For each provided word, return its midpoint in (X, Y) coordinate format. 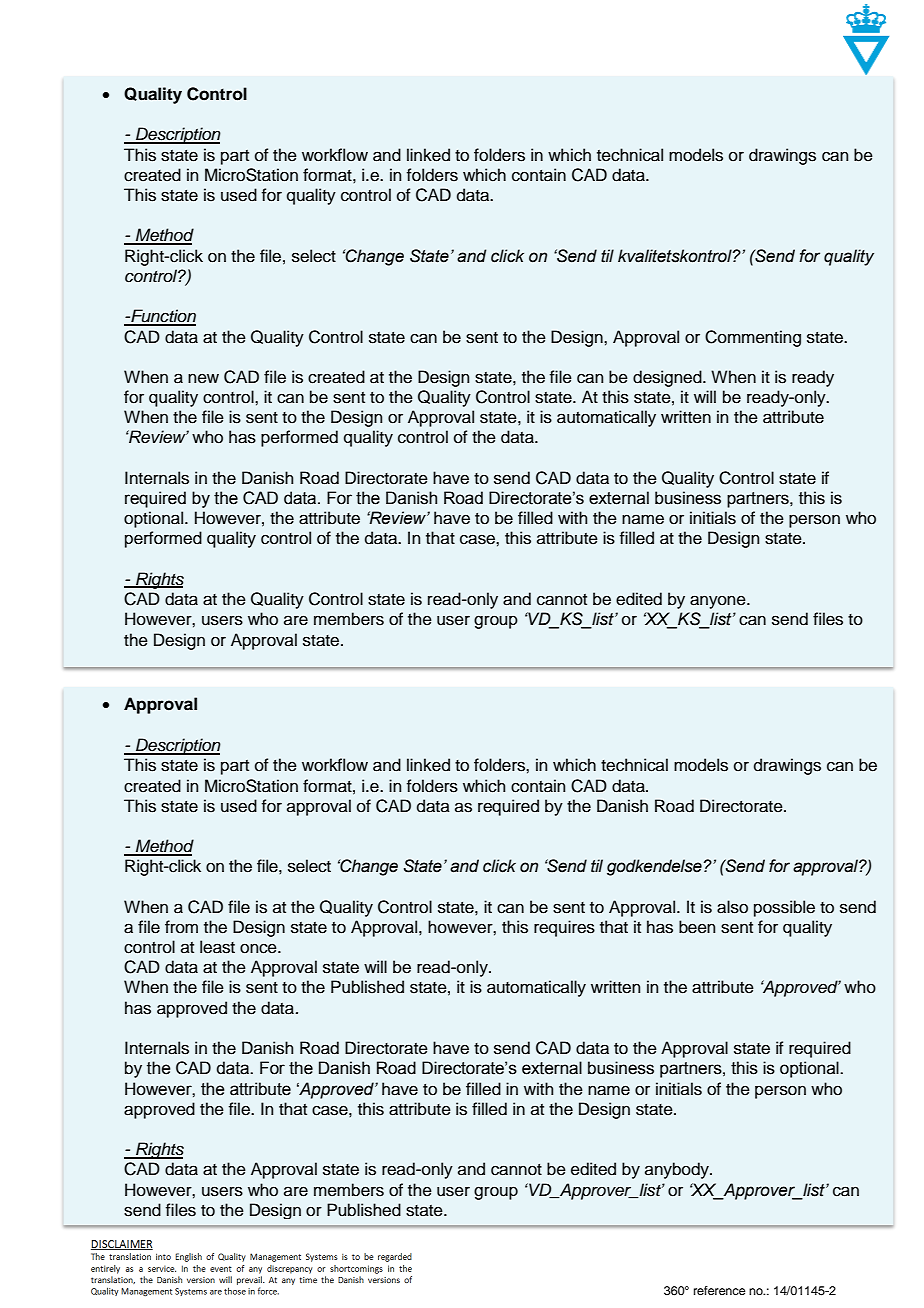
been (697, 927)
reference (719, 1290)
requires (564, 928)
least (217, 947)
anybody (678, 1170)
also (732, 907)
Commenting (753, 338)
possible (784, 908)
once (259, 948)
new (203, 378)
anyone (719, 602)
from (181, 927)
